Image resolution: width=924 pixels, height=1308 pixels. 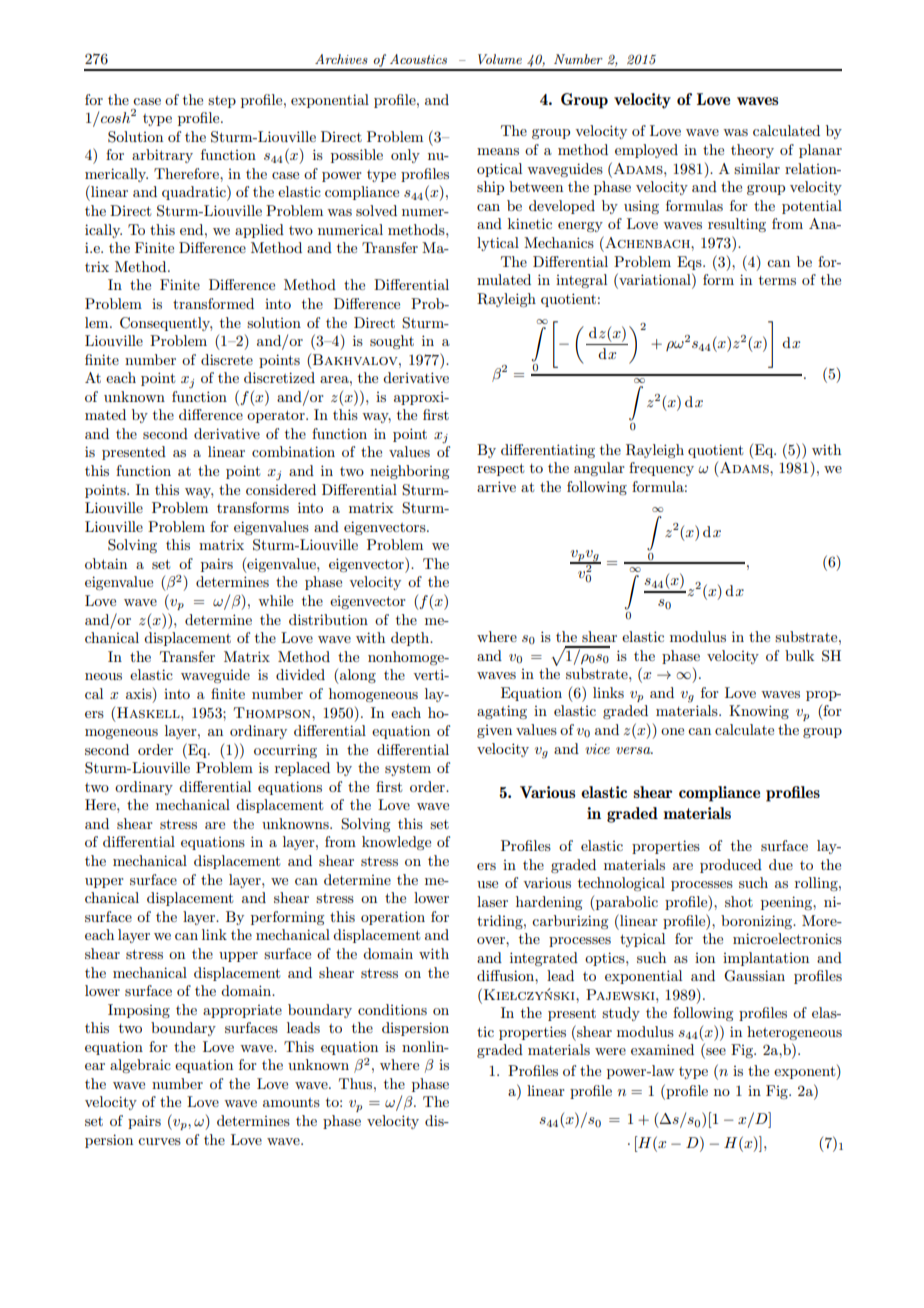 What do you see at coordinates (357, 1083) in the document?
I see `Thus` at bounding box center [357, 1083].
